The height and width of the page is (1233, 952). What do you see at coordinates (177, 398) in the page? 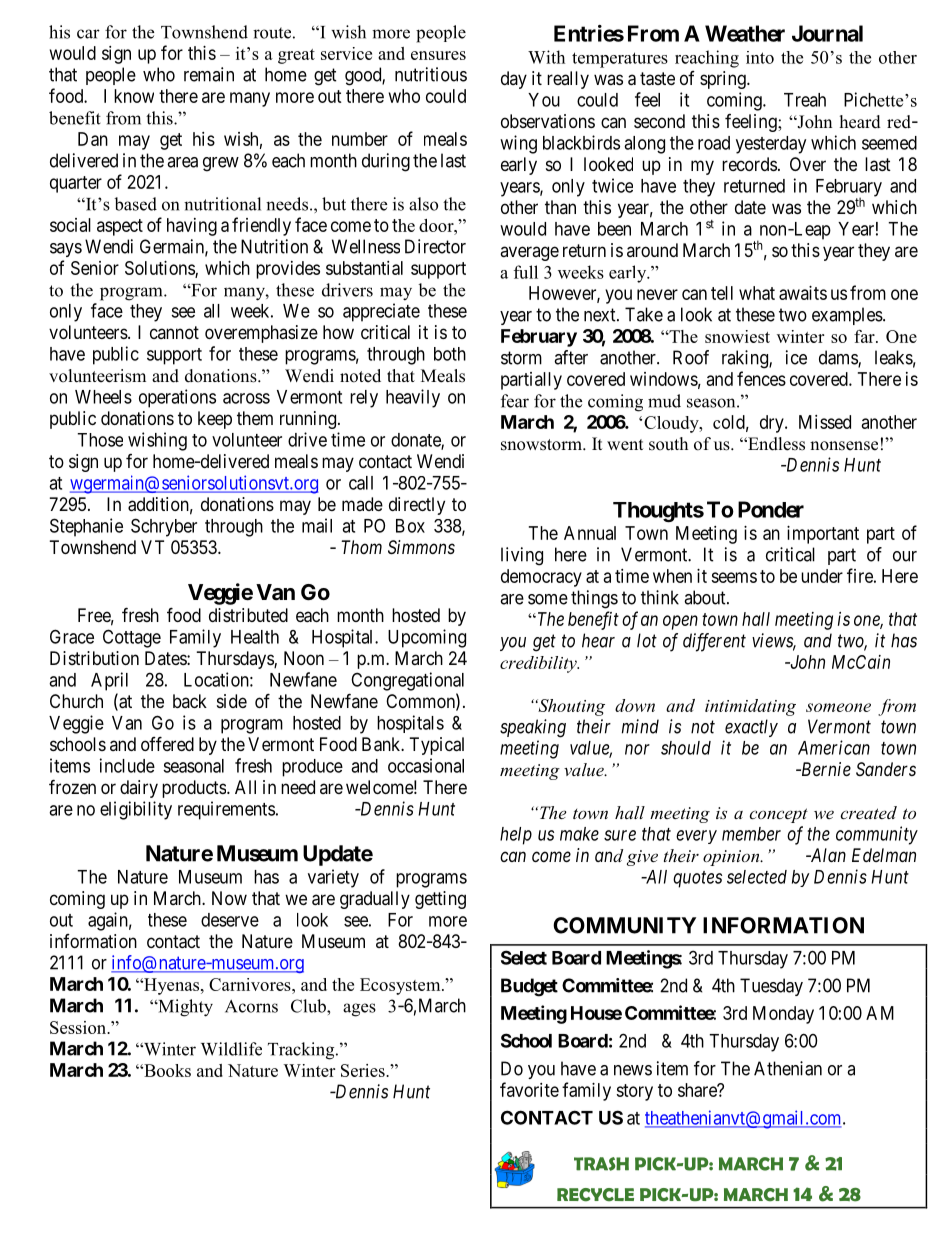
I see `operations` at bounding box center [177, 398].
